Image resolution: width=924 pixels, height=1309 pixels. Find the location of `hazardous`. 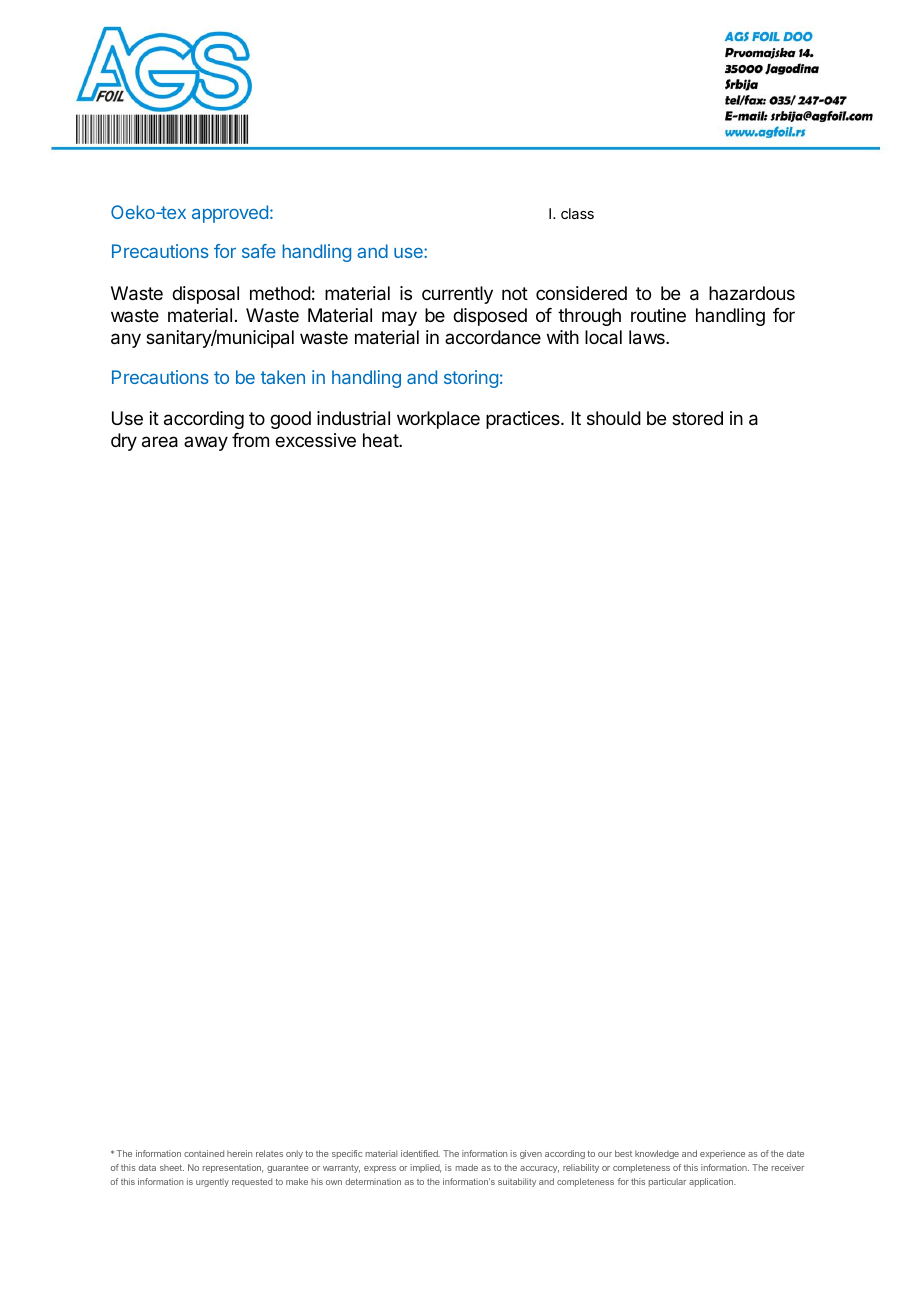

hazardous is located at coordinates (752, 293).
